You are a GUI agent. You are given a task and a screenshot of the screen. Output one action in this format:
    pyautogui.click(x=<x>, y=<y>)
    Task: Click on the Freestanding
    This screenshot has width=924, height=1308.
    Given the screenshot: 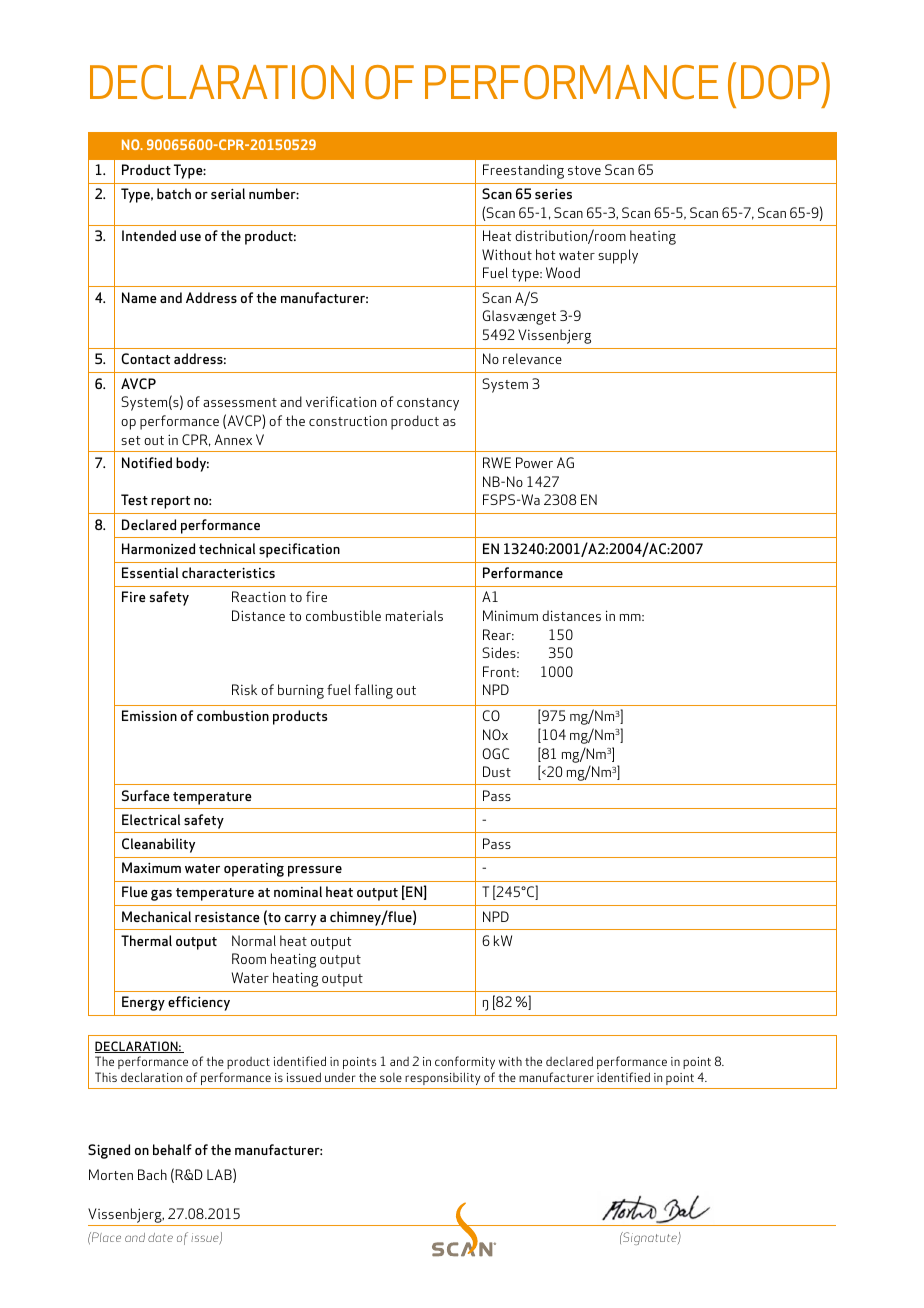 What is the action you would take?
    pyautogui.click(x=523, y=171)
